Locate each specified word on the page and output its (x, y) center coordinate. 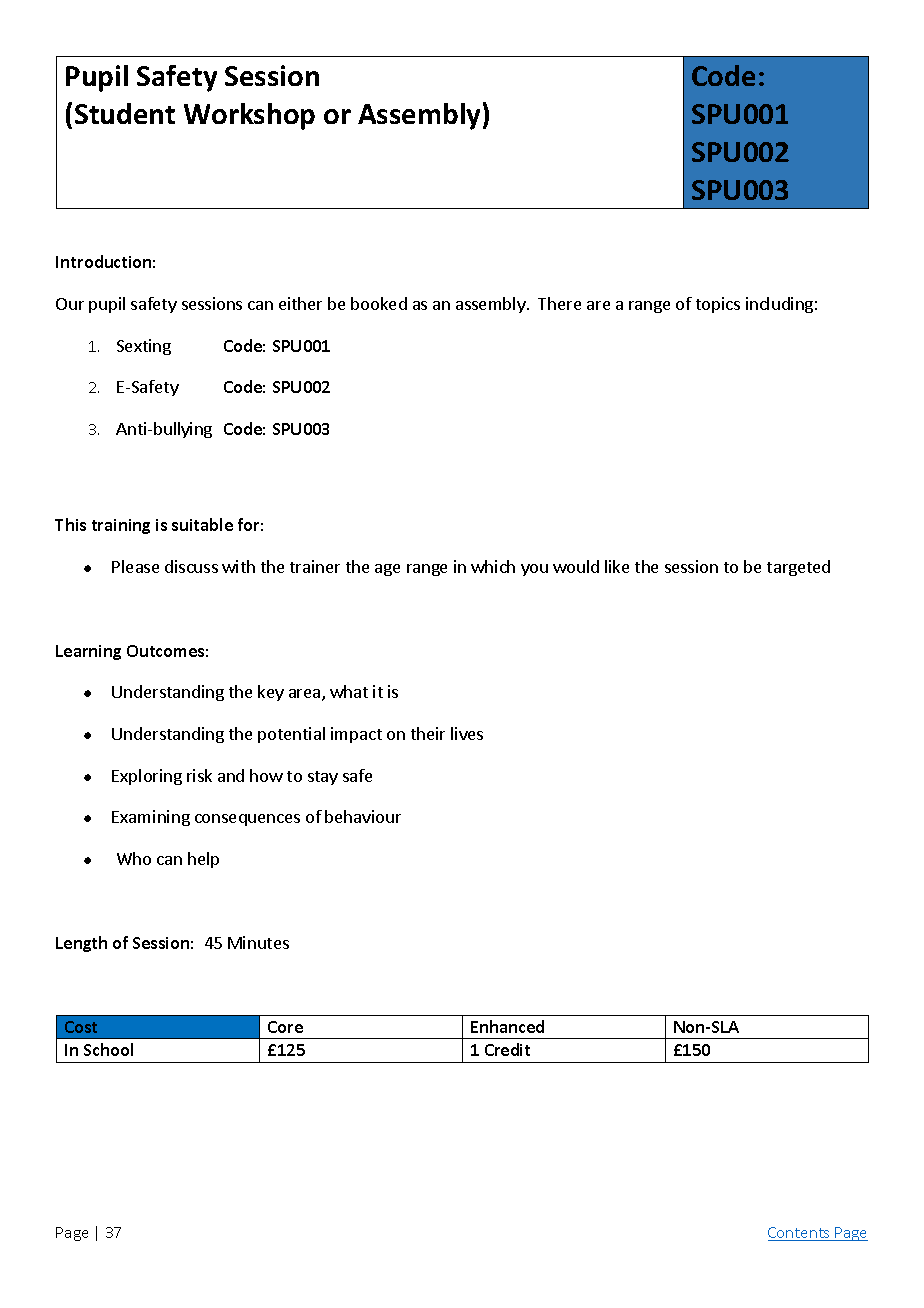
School (108, 1049)
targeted (798, 568)
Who (134, 858)
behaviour (363, 816)
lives (467, 733)
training (121, 526)
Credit (507, 1049)
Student (125, 113)
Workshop (249, 116)
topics (718, 305)
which (493, 566)
